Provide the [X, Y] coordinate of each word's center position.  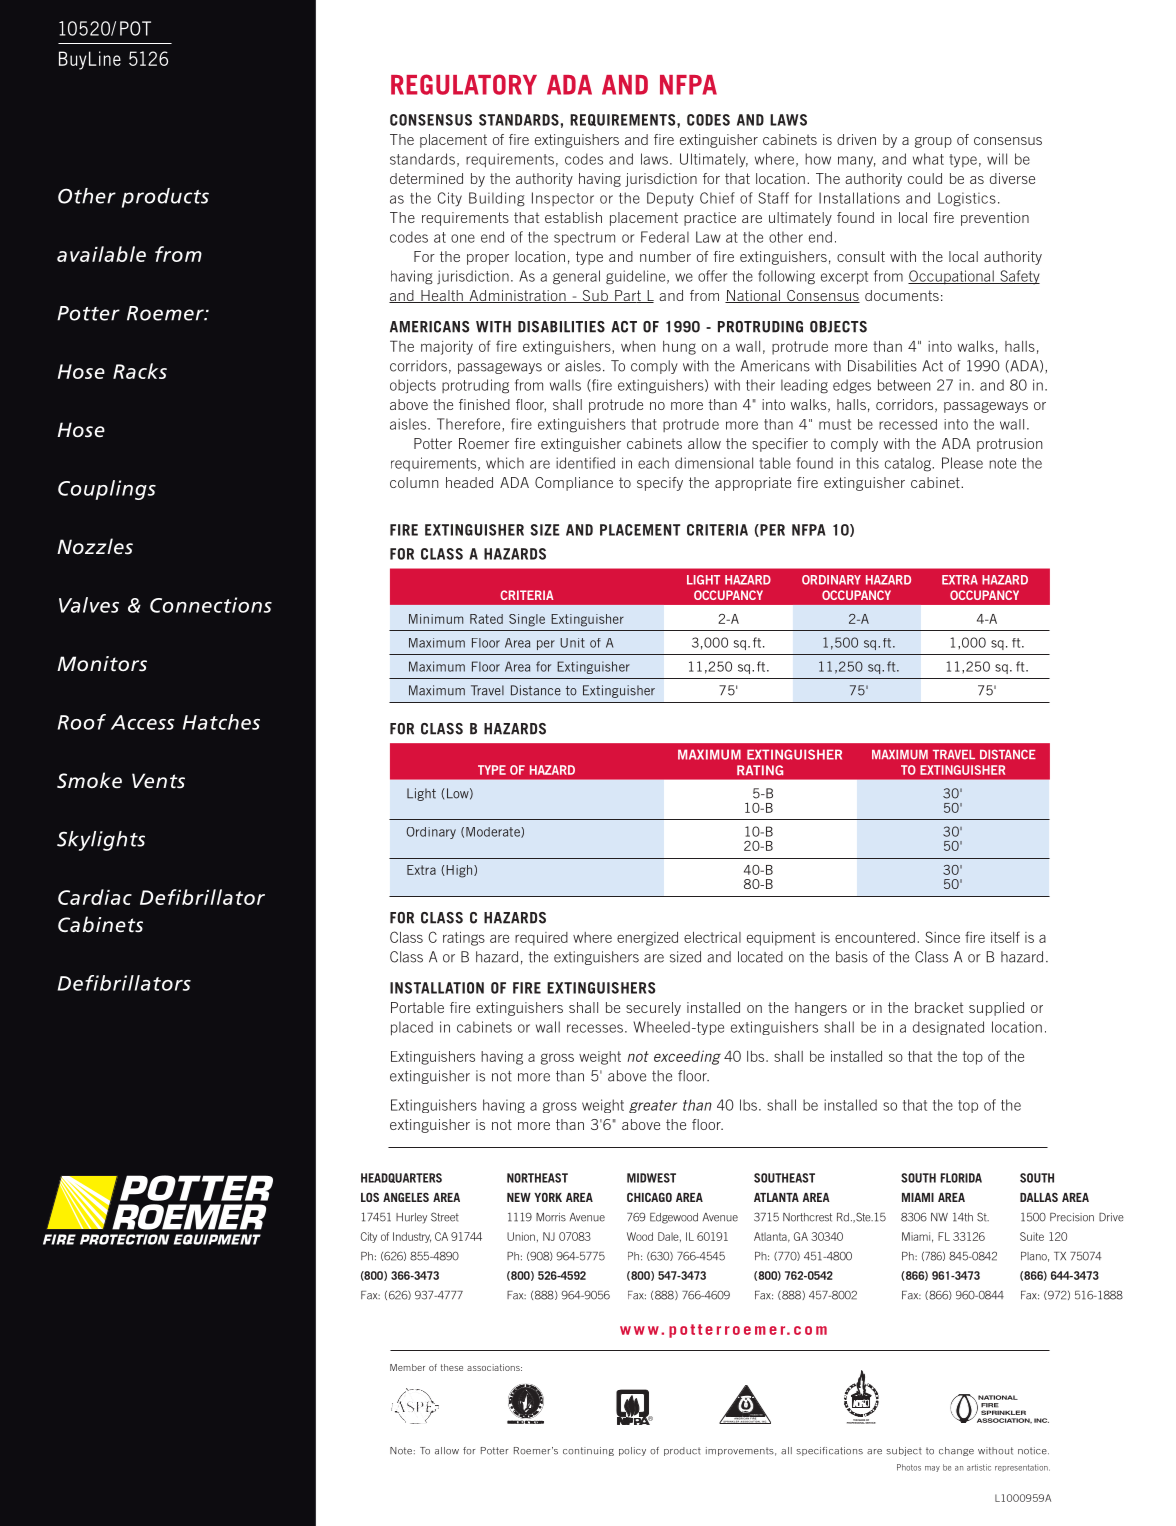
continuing [588, 1451]
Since [942, 937]
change [956, 1451]
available [101, 254]
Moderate [494, 832]
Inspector [563, 199]
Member [407, 1367]
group [933, 142]
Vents [158, 781]
